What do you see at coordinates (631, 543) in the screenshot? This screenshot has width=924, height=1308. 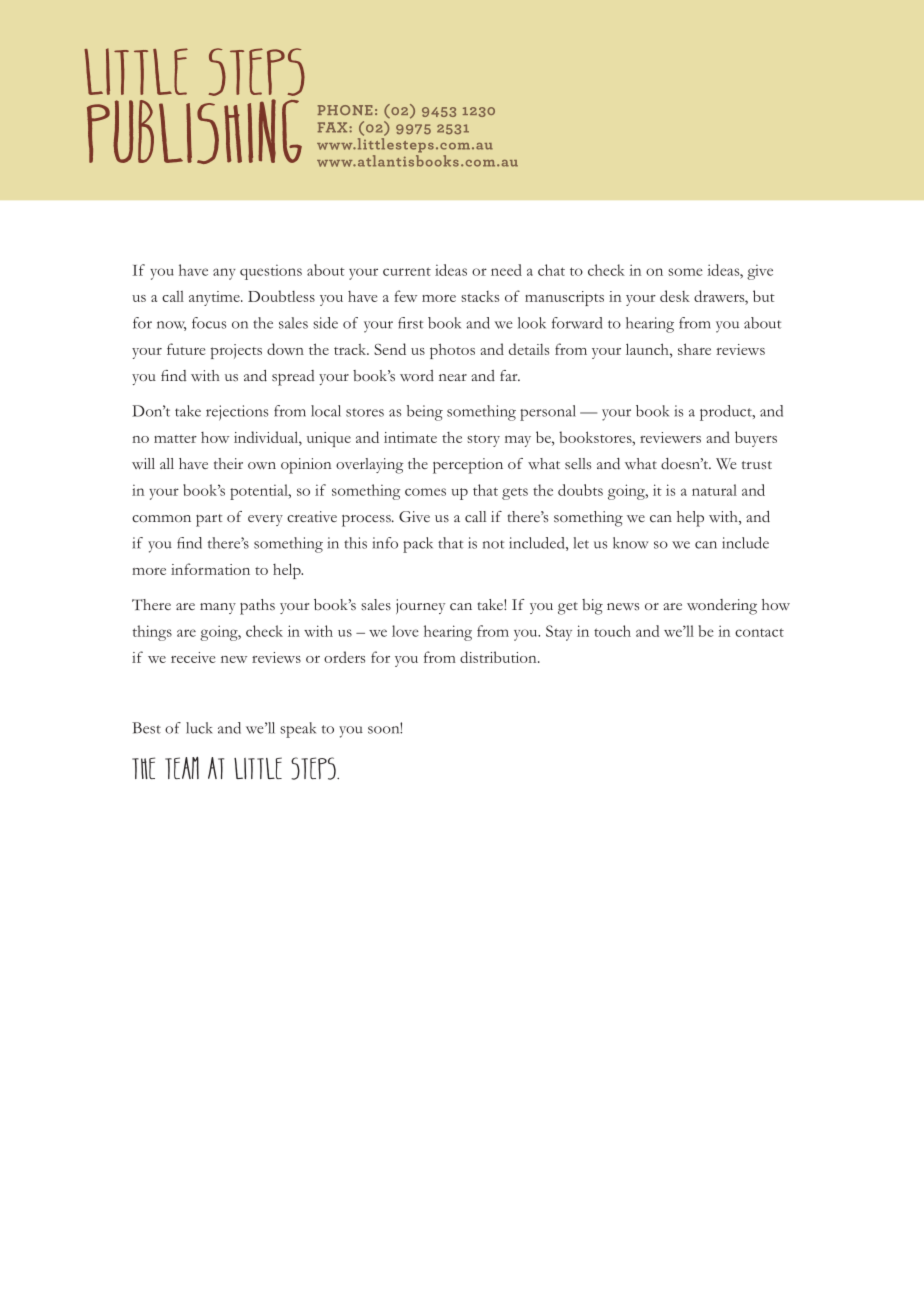 I see `know` at bounding box center [631, 543].
